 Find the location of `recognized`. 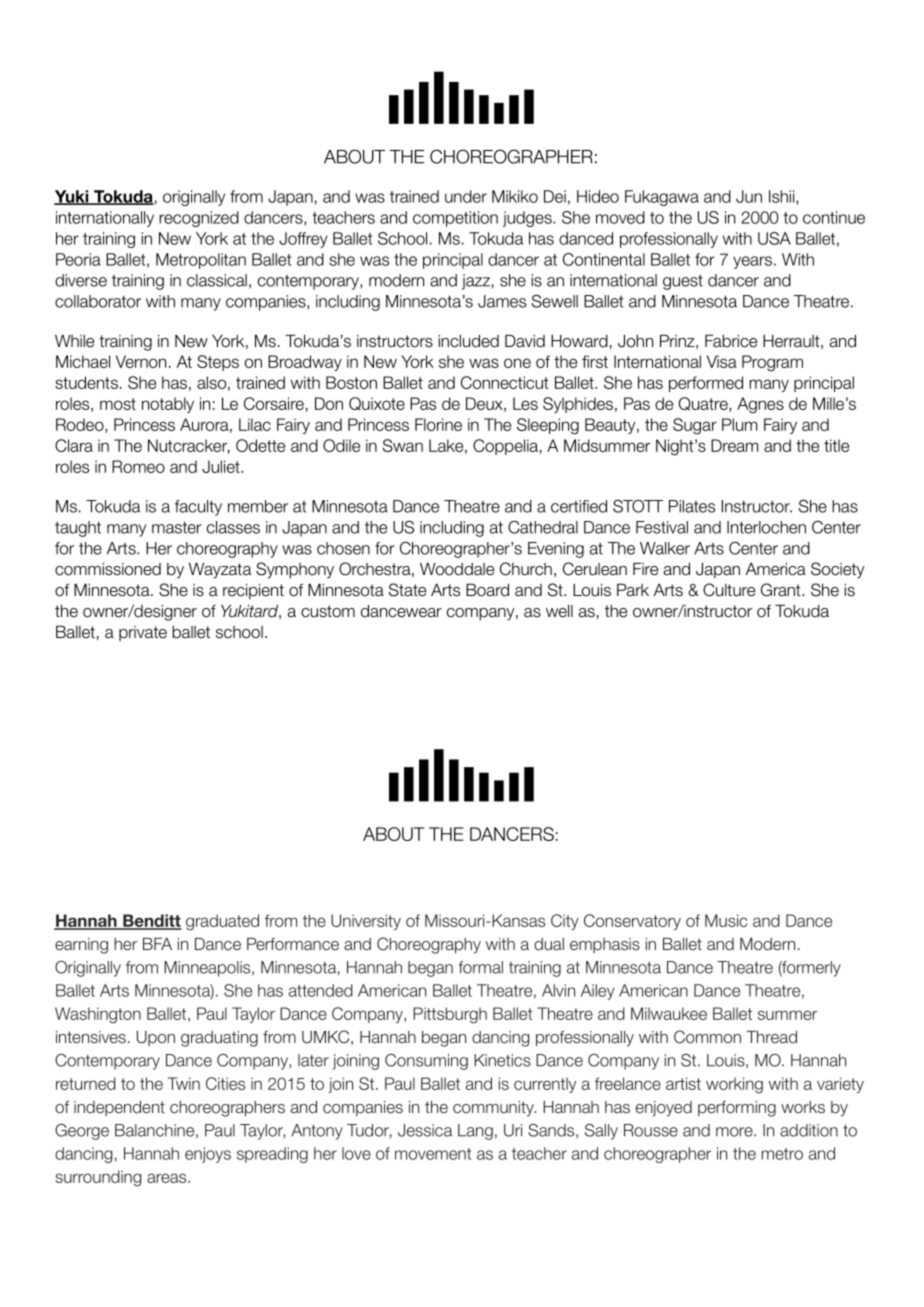

recognized is located at coordinates (199, 219).
